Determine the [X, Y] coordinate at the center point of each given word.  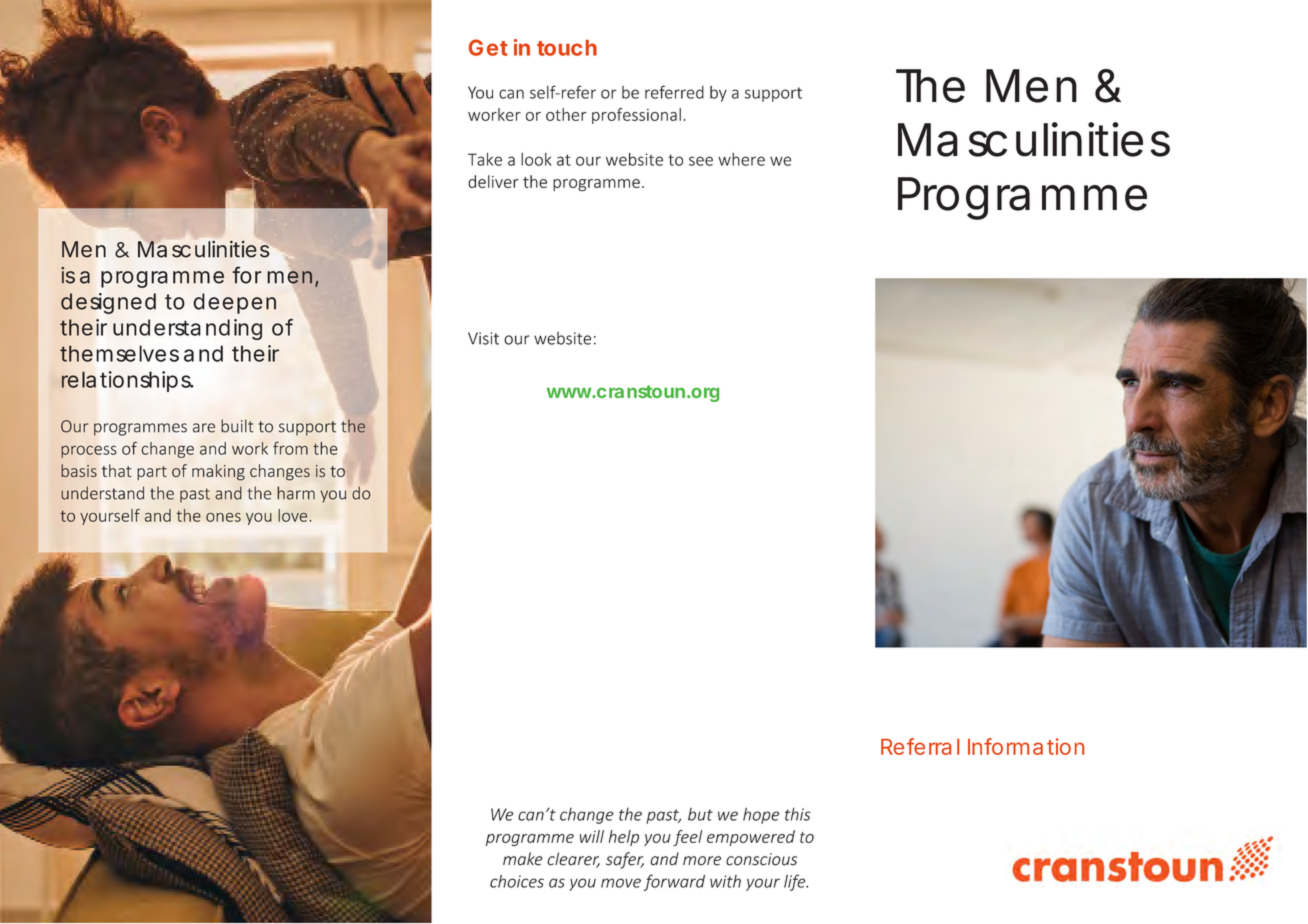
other [566, 114]
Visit [483, 338]
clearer [573, 860]
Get [488, 47]
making [218, 472]
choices [517, 881]
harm [296, 493]
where [741, 159]
